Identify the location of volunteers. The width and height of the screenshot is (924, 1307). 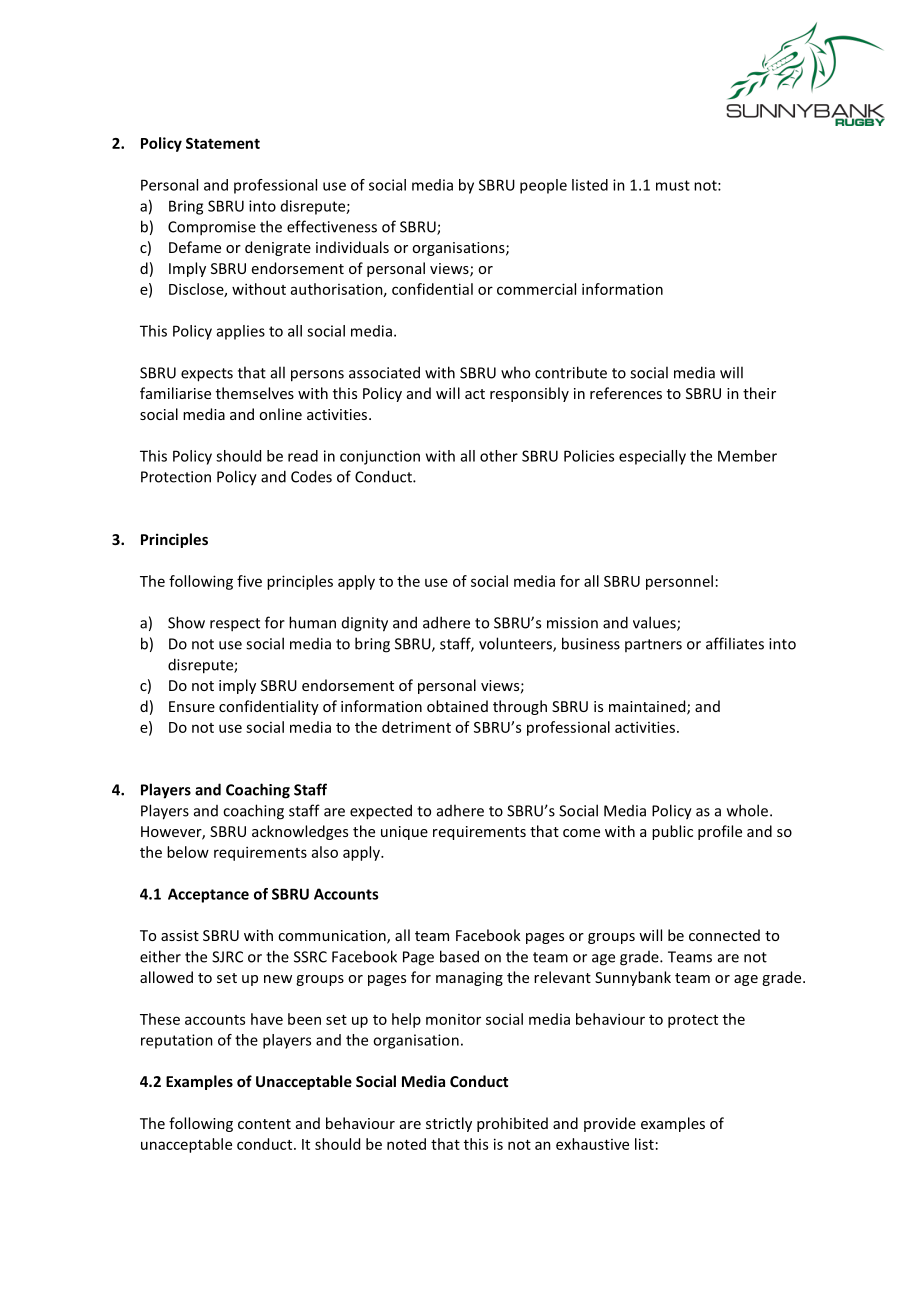
(516, 644).
